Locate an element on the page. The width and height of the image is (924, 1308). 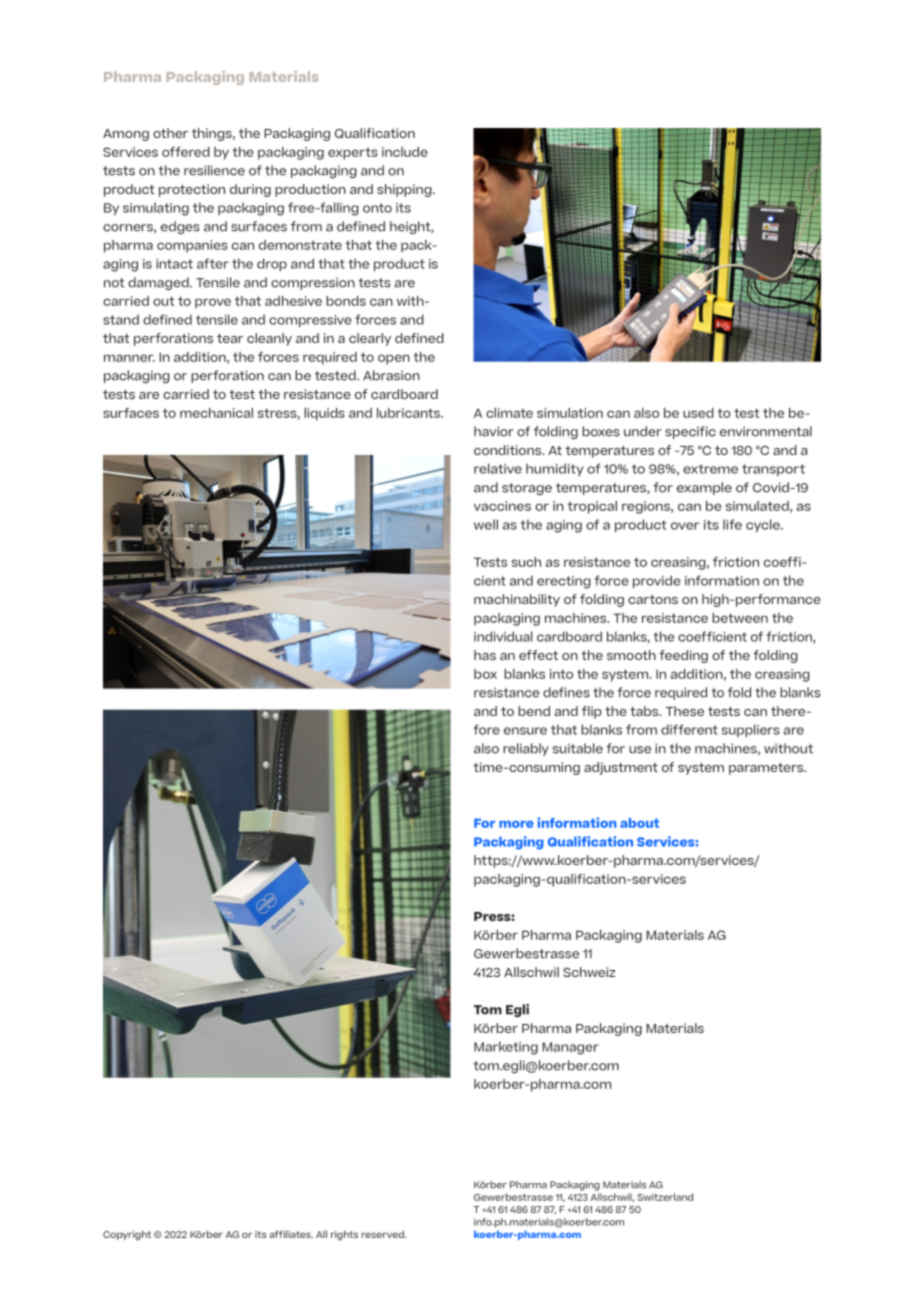
include is located at coordinates (405, 152).
